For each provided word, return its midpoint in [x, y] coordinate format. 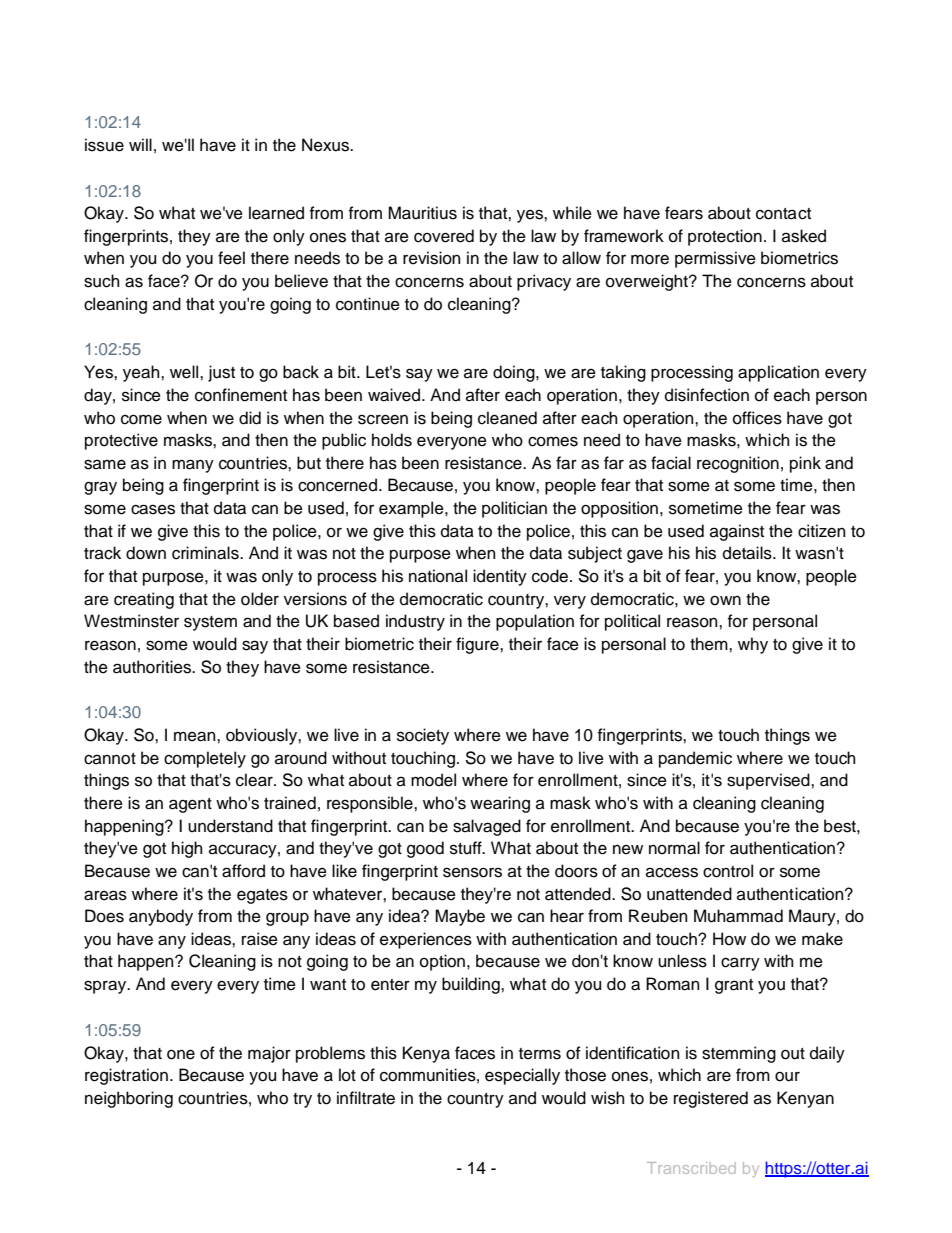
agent [190, 805]
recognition [738, 464]
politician [514, 509]
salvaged [487, 827]
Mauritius [422, 213]
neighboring [129, 1099]
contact [783, 214]
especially [522, 1076]
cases [153, 509]
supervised [769, 781]
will [140, 144]
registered [711, 1099]
